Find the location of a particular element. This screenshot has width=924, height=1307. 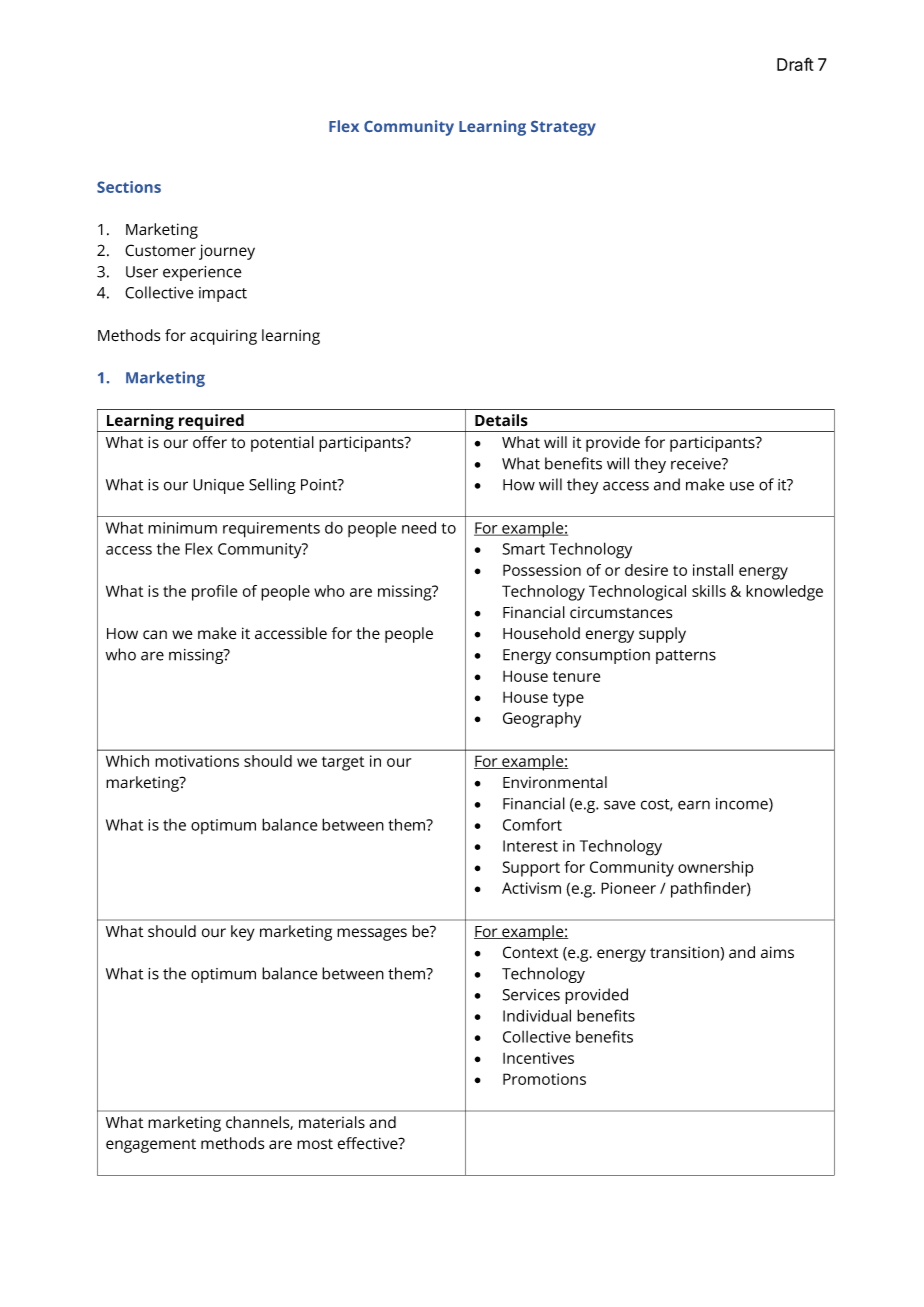

Sections is located at coordinates (129, 187).
